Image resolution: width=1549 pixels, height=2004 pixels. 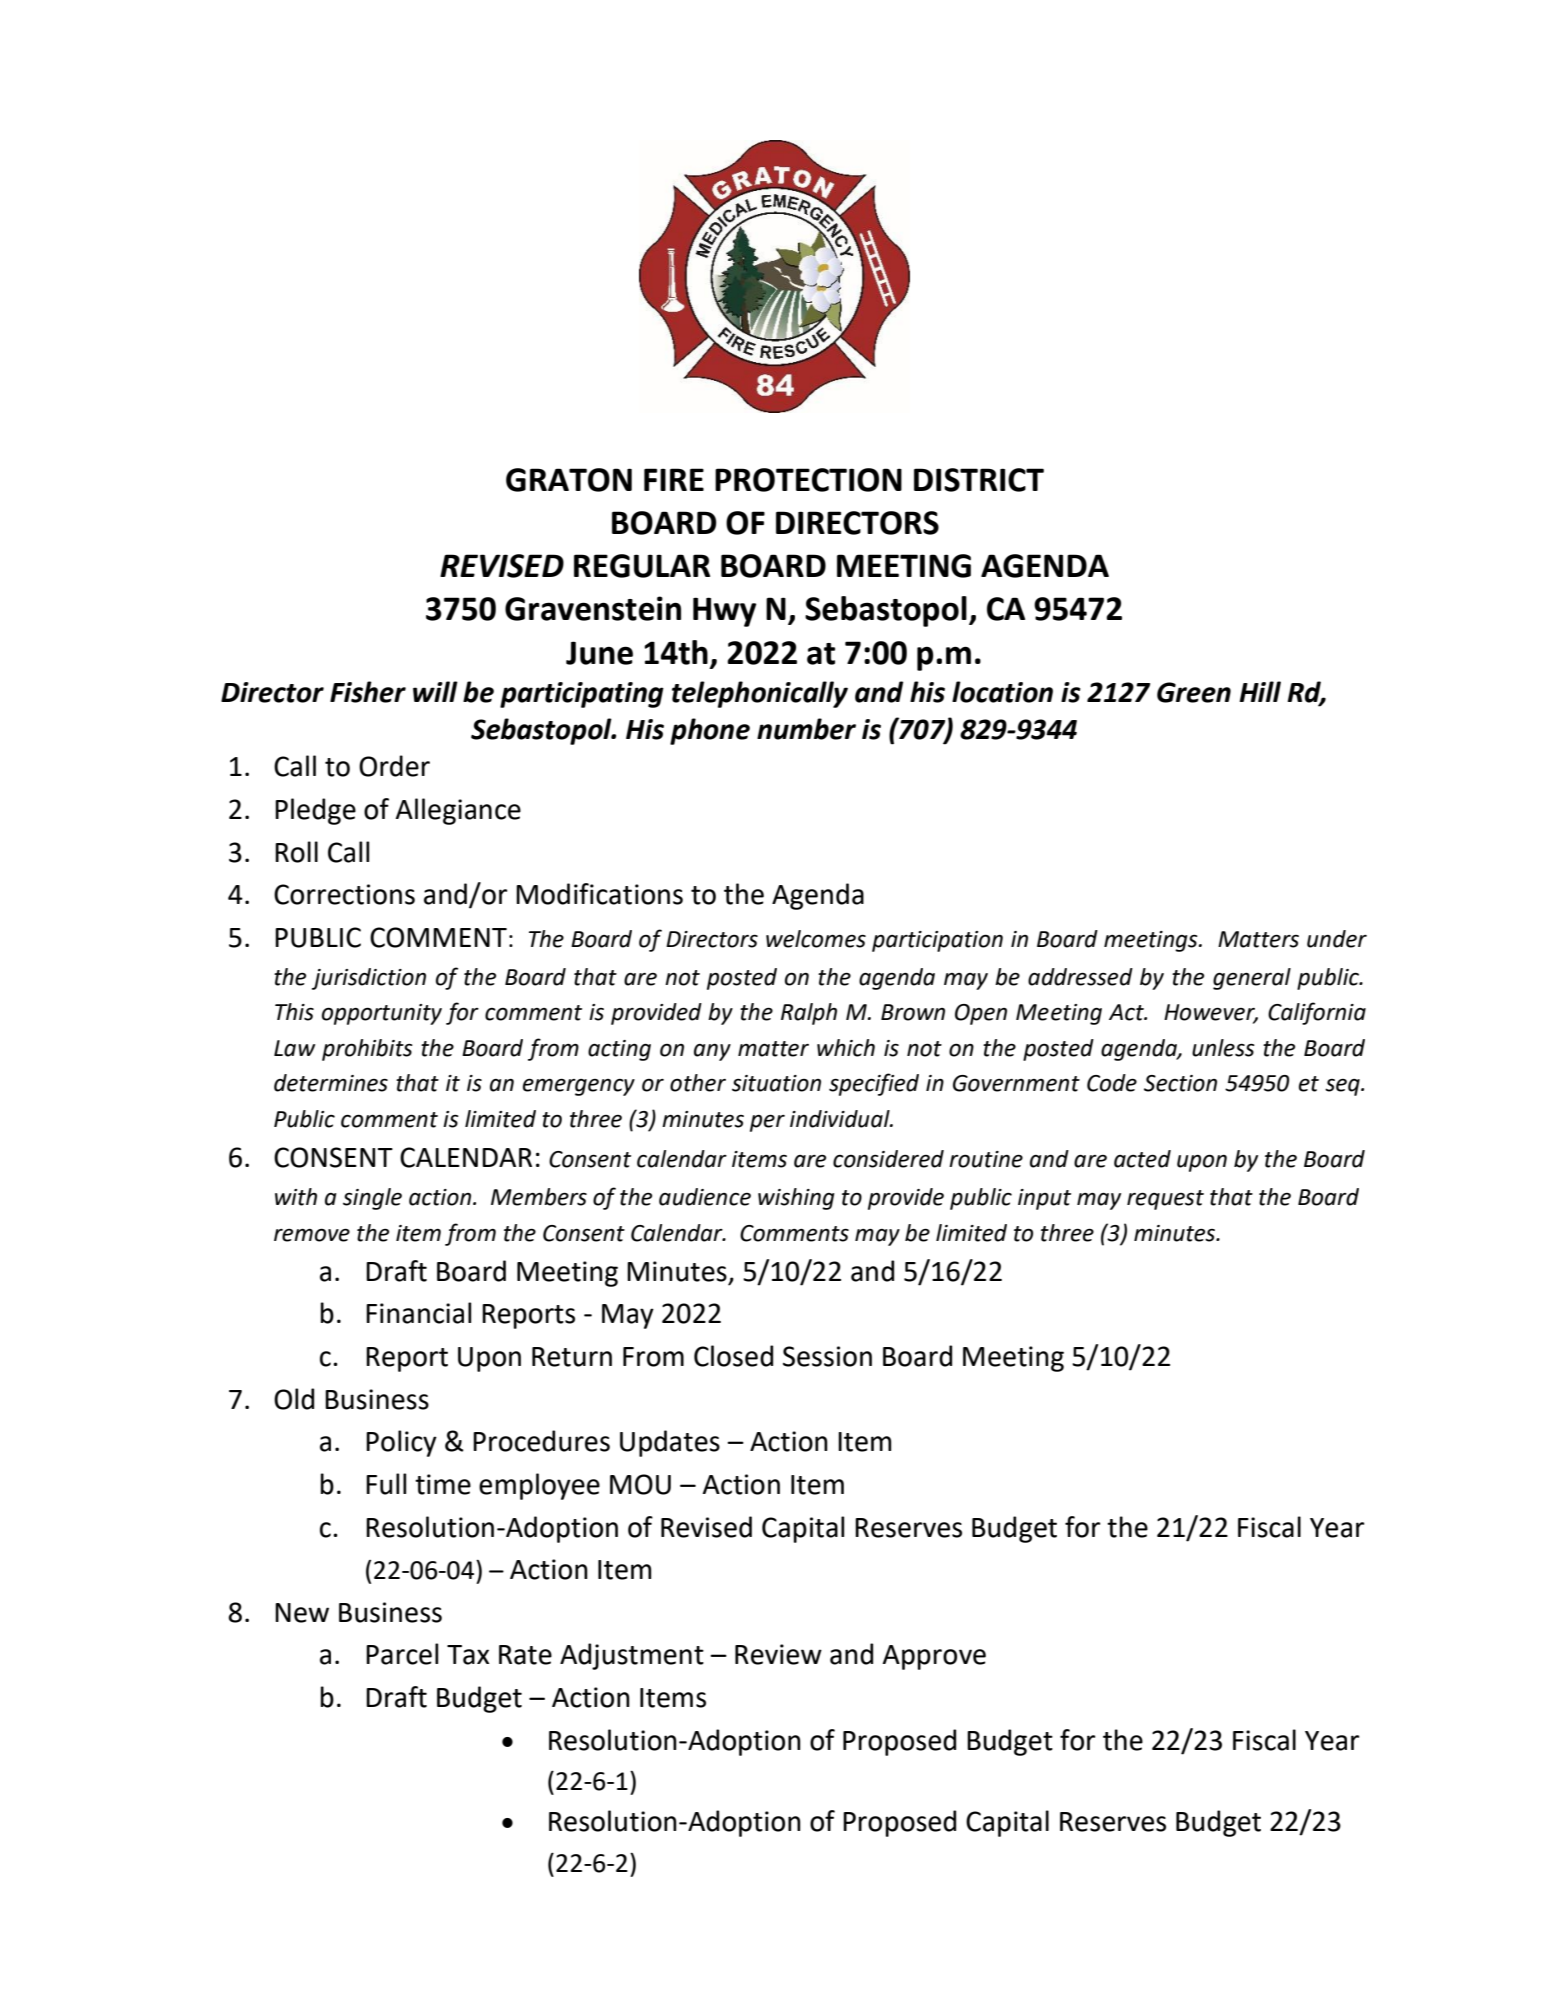 What do you see at coordinates (1165, 1200) in the screenshot?
I see `request` at bounding box center [1165, 1200].
